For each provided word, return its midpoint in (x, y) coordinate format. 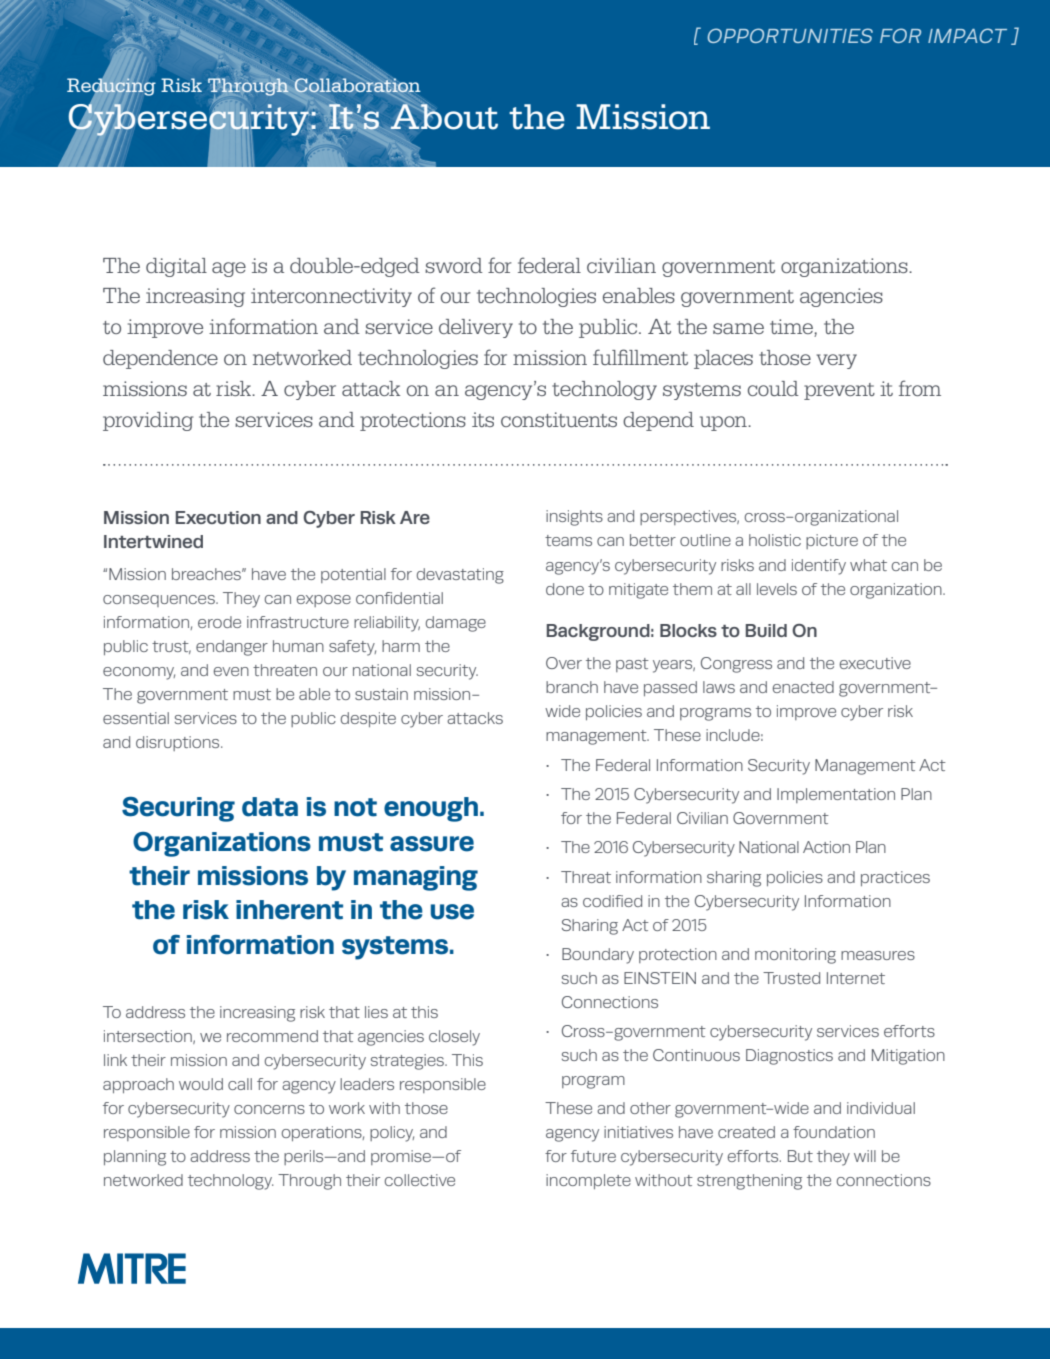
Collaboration (357, 85)
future (593, 1156)
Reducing (111, 87)
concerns (269, 1109)
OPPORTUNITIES (790, 35)
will (865, 1156)
